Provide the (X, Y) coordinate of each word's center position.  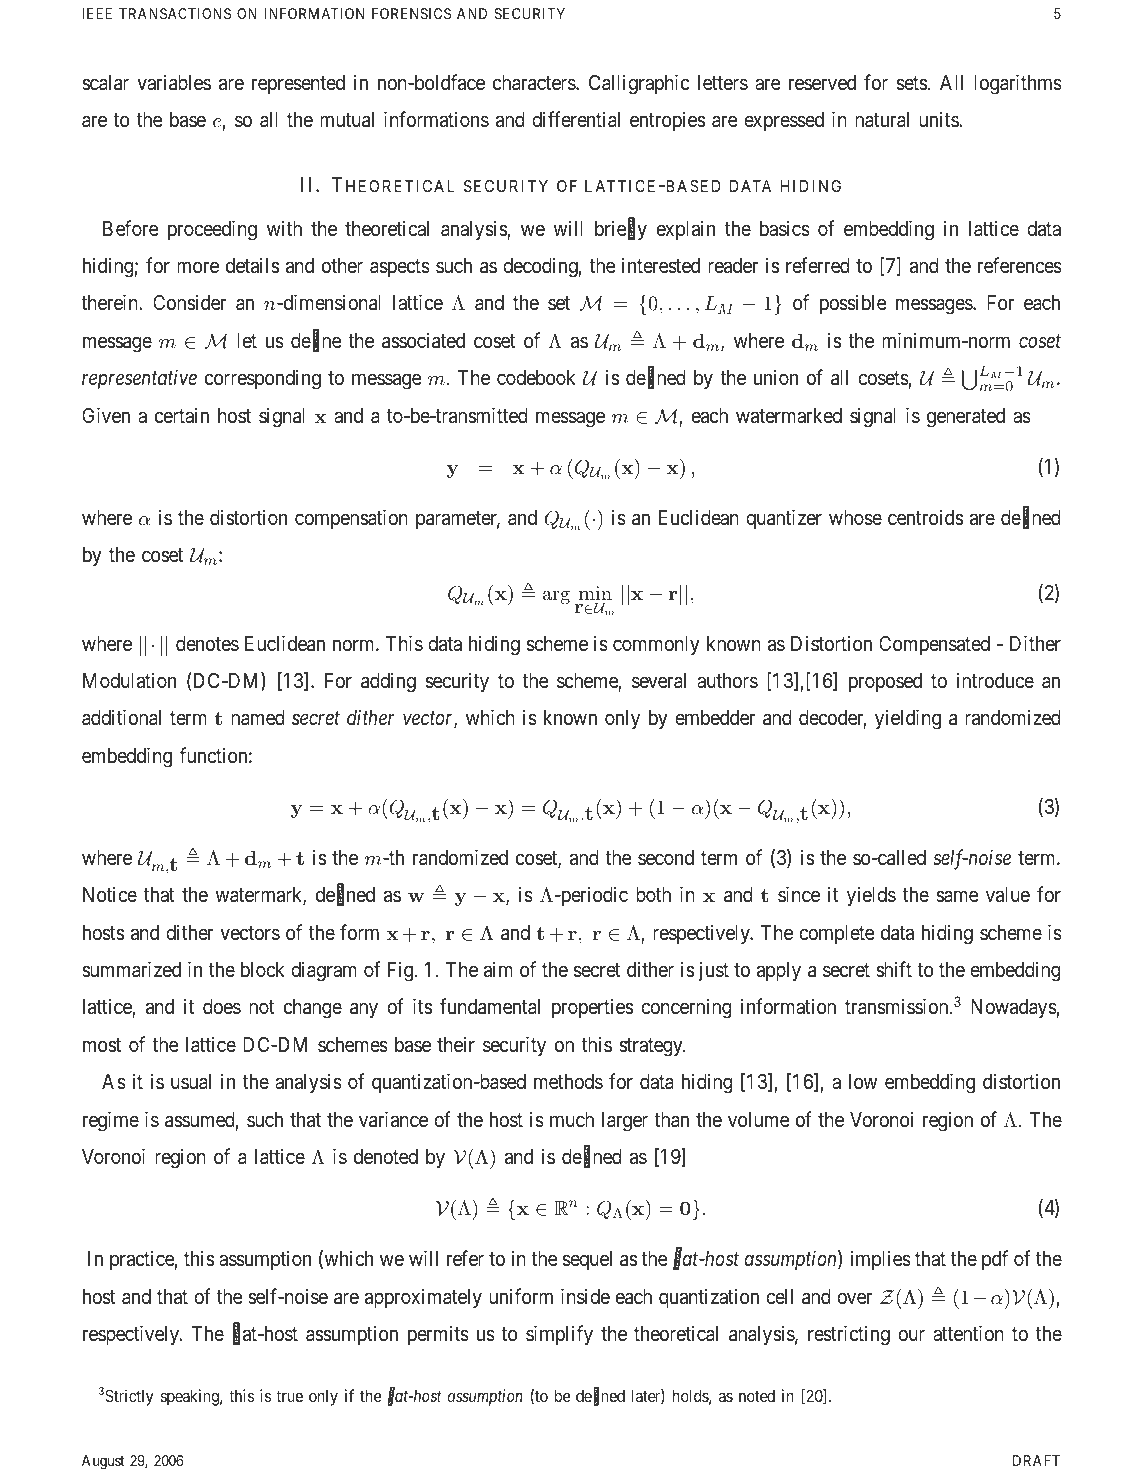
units (939, 119)
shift (894, 969)
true (289, 1396)
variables (174, 82)
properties (592, 1008)
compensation (351, 519)
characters (535, 83)
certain (182, 415)
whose (855, 518)
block (262, 969)
